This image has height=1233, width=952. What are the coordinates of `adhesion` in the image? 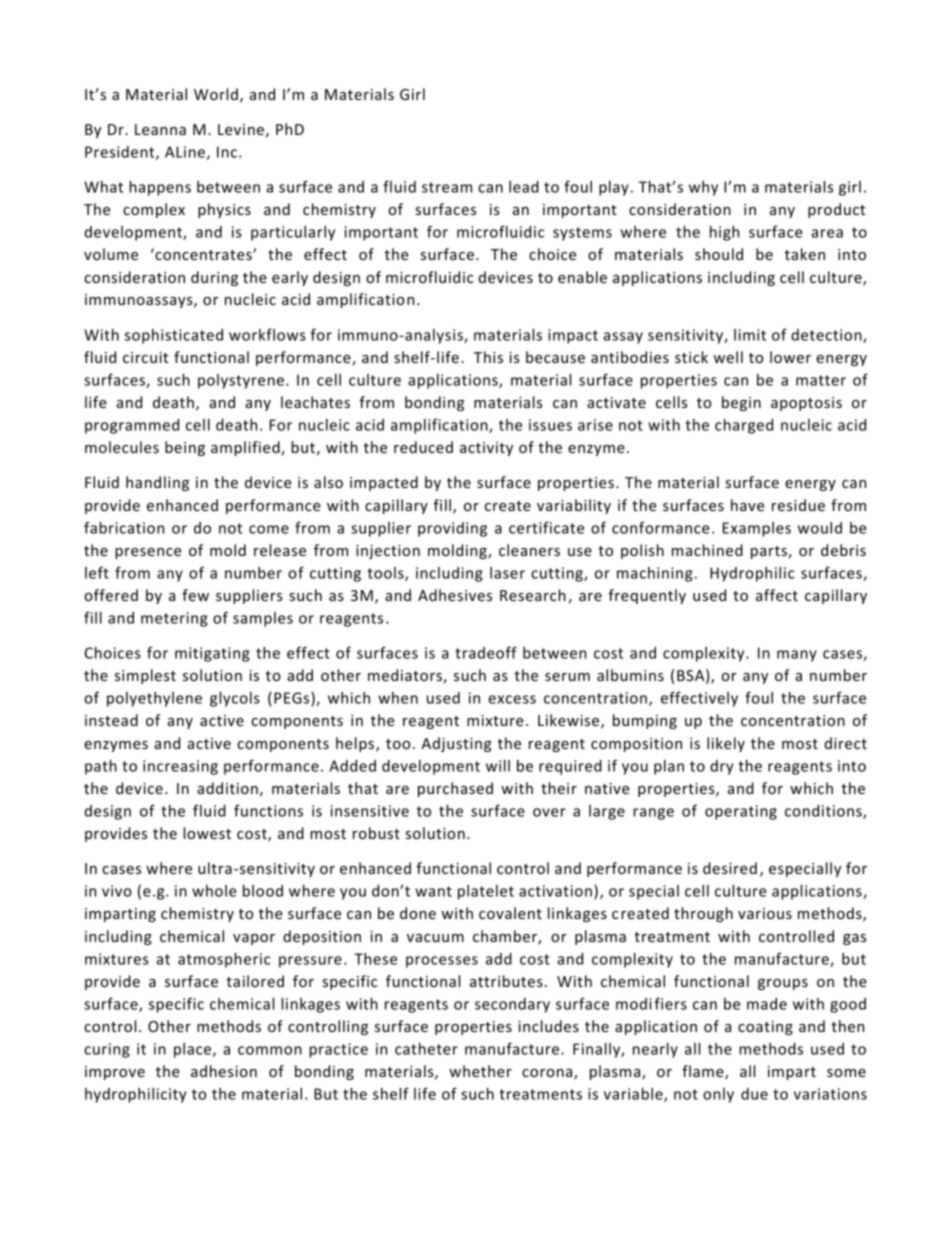 It's located at (224, 1071).
